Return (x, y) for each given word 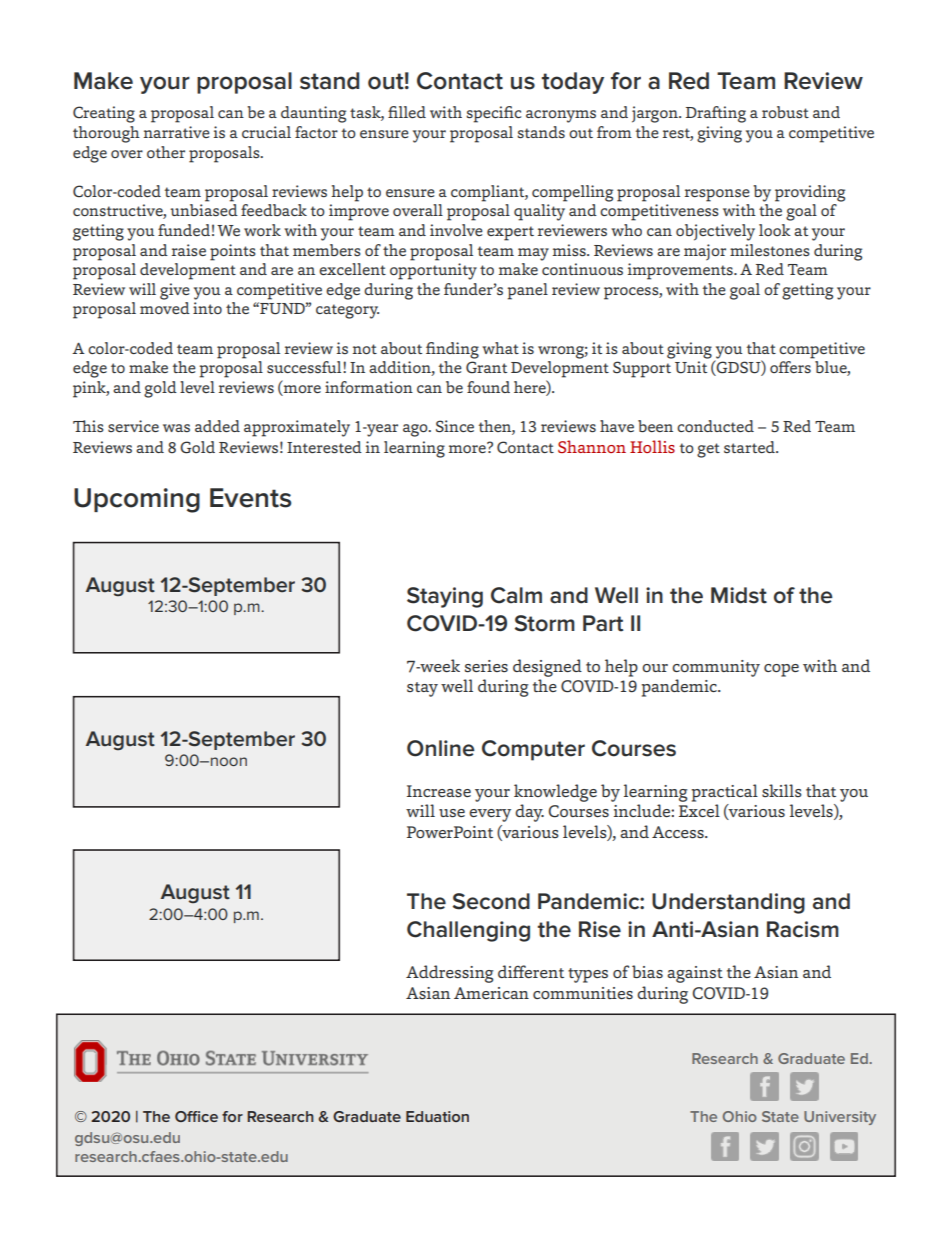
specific (493, 114)
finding (452, 350)
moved (165, 308)
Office (196, 1116)
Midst (739, 595)
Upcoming (137, 500)
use (452, 813)
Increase (439, 791)
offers (790, 367)
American (491, 993)
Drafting (716, 114)
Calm (516, 595)
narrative (177, 132)
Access (679, 832)
